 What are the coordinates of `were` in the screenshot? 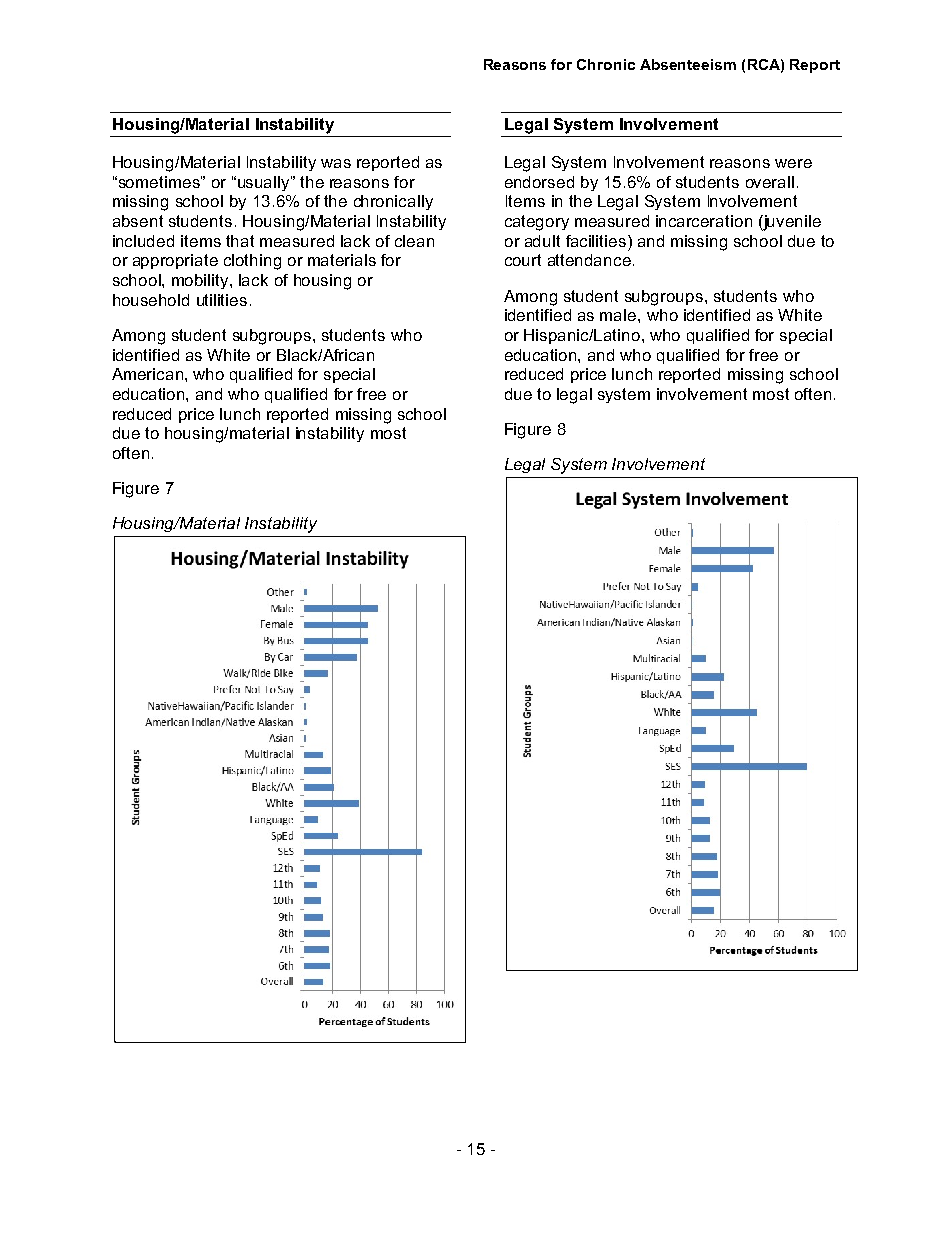 It's located at (793, 163).
